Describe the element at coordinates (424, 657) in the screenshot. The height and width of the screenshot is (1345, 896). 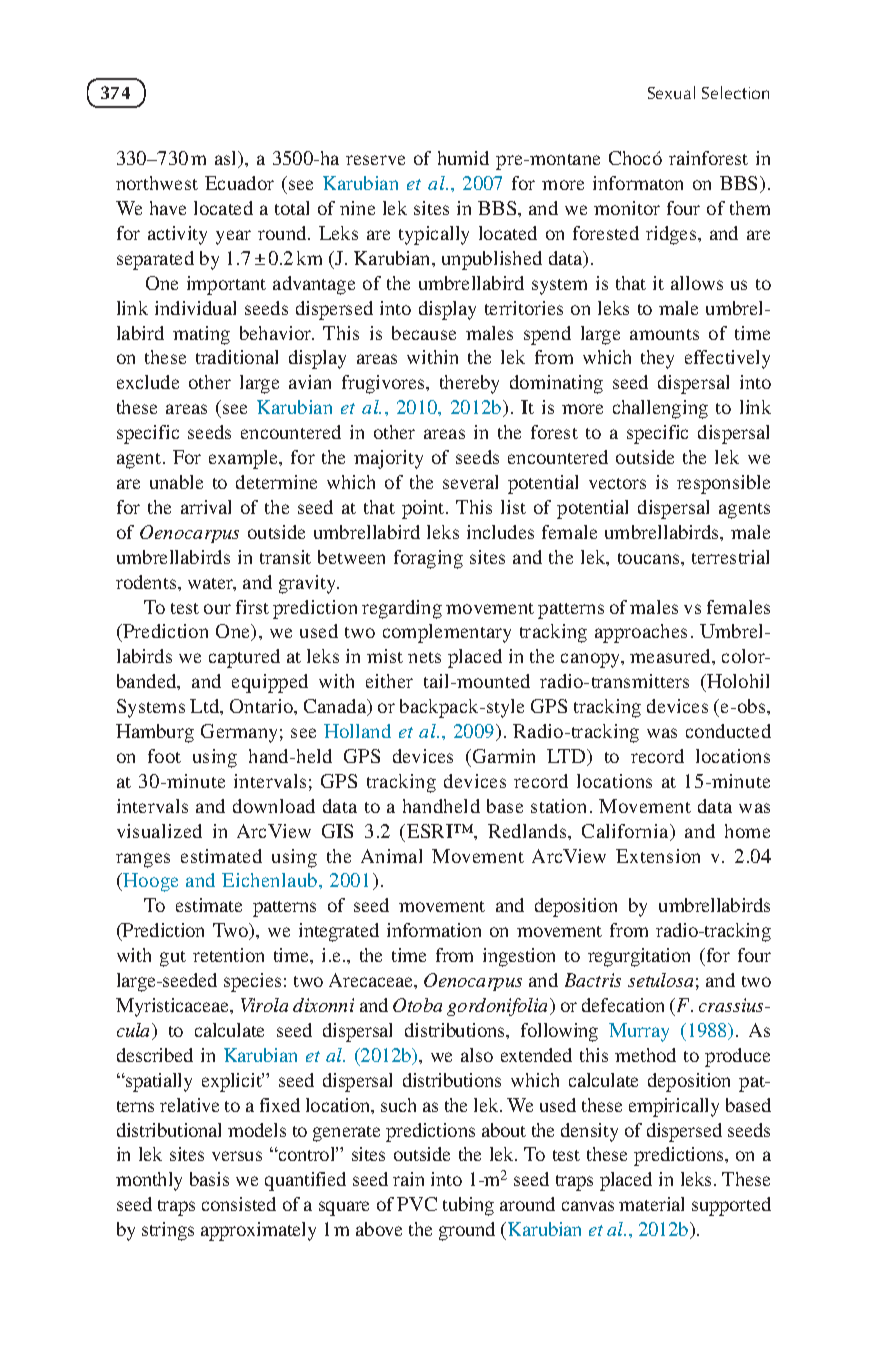
I see `nets` at that location.
